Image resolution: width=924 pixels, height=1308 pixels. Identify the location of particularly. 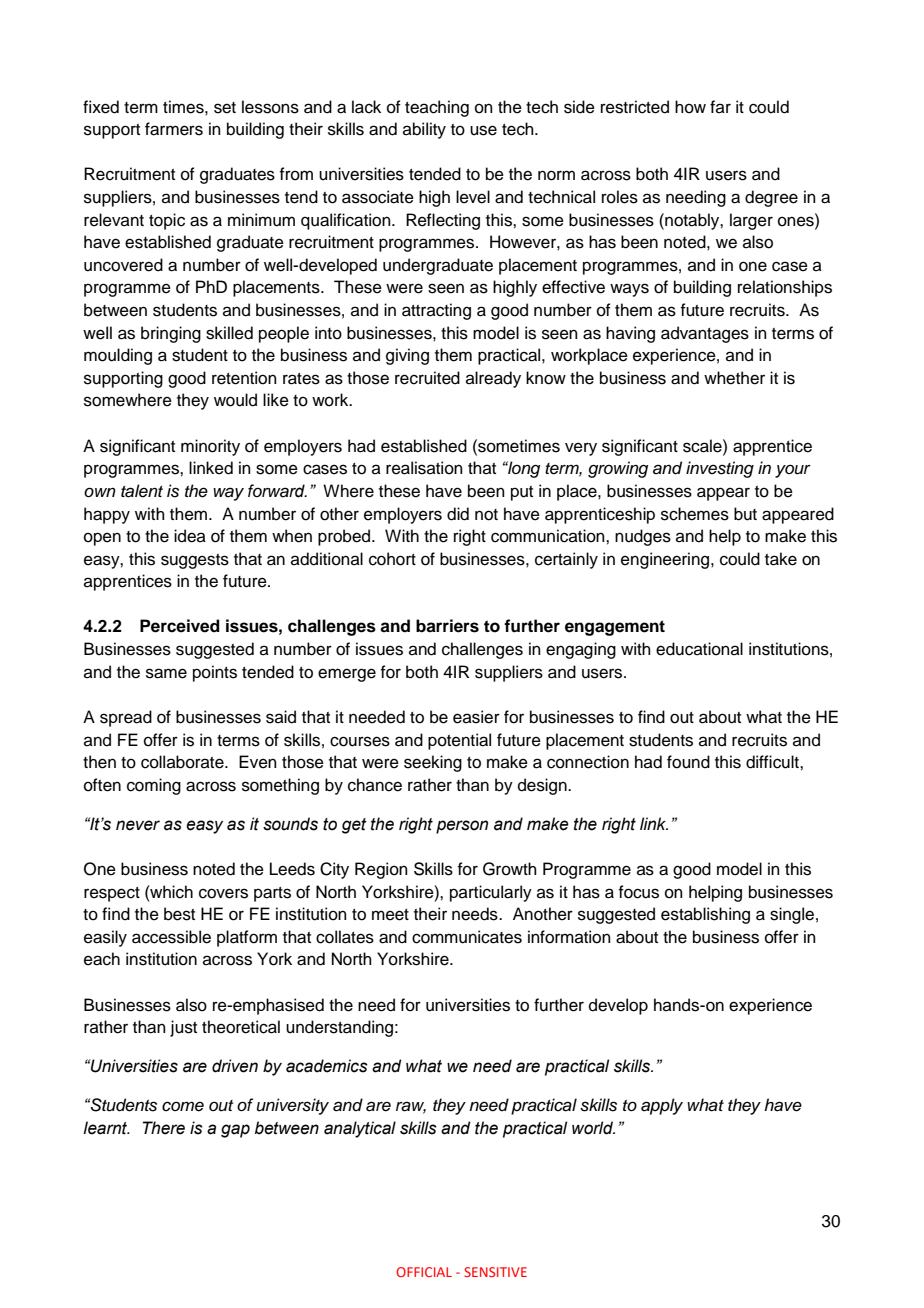
(491, 893).
